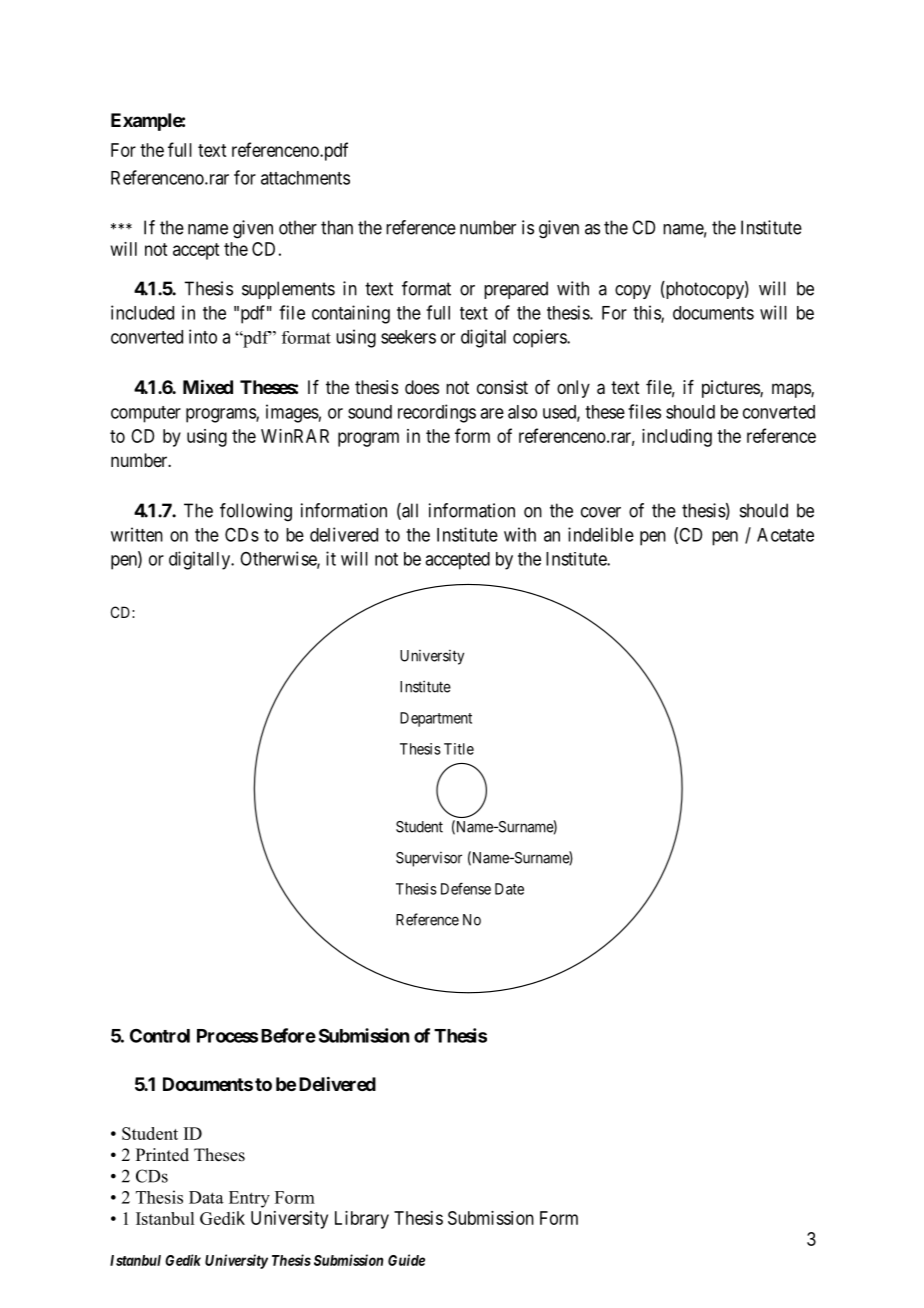 The height and width of the image is (1308, 924). Describe the element at coordinates (208, 386) in the image. I see `Mixed` at that location.
